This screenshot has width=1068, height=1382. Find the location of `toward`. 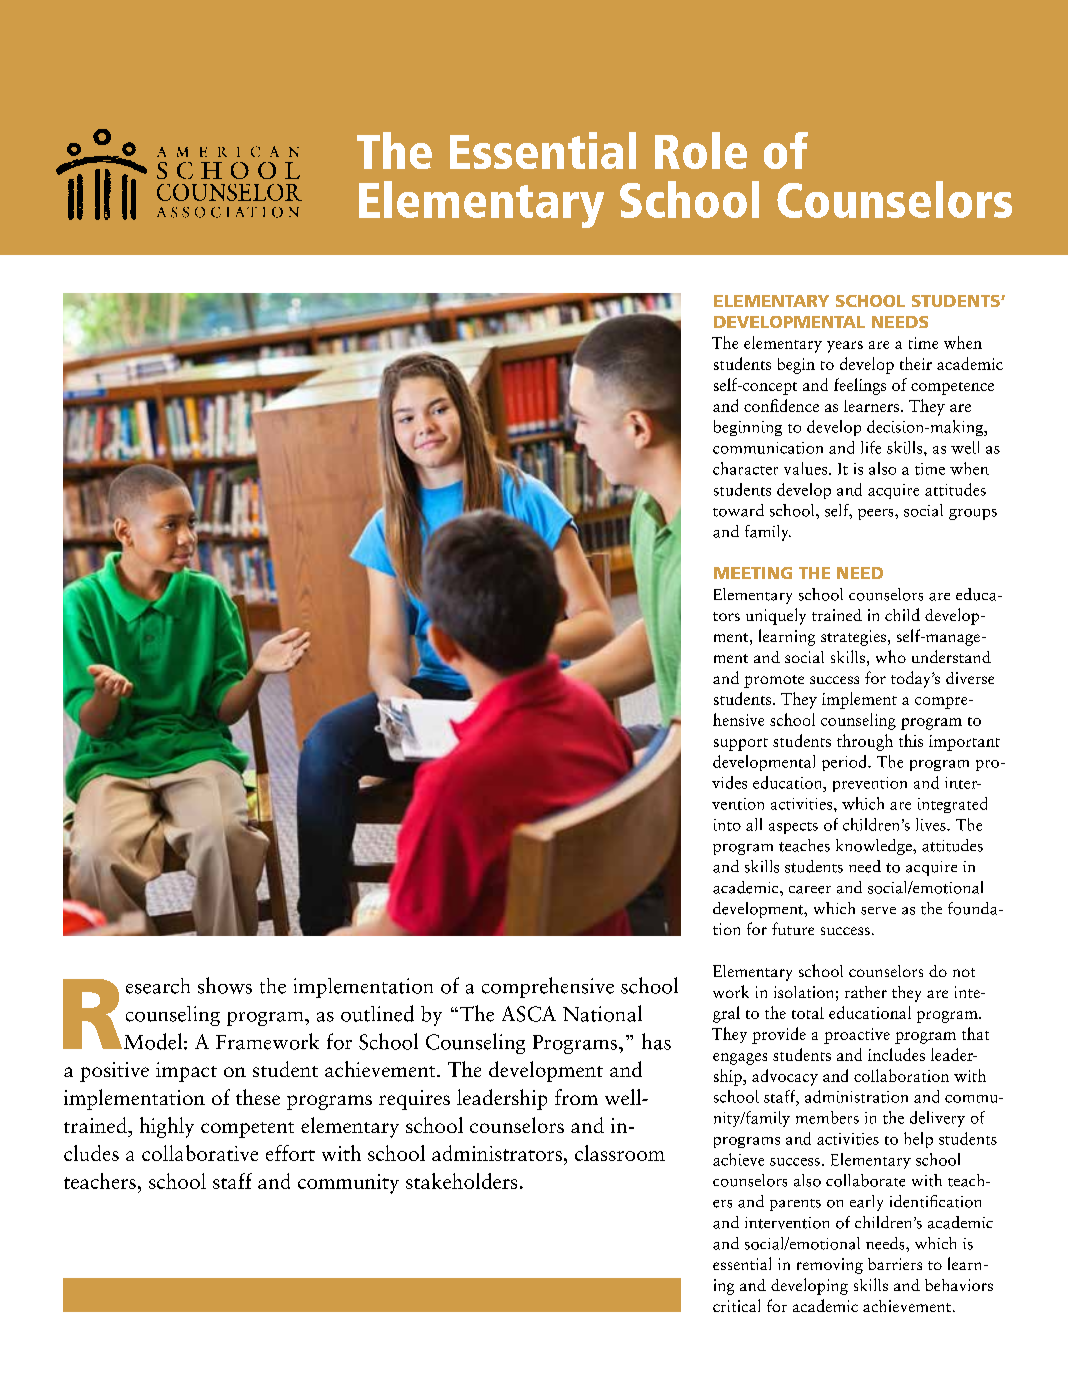

toward is located at coordinates (738, 510).
